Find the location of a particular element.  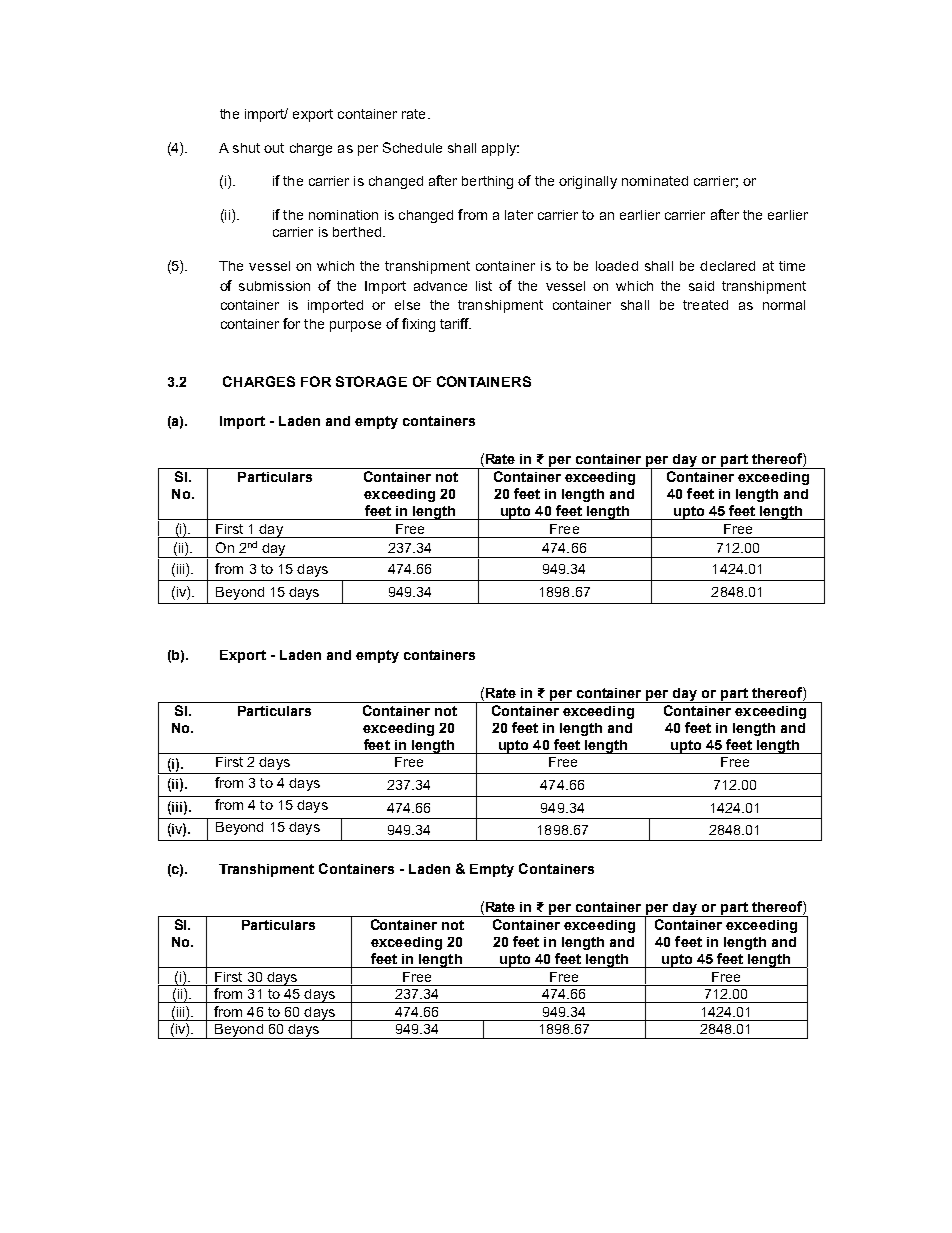

STORAGE is located at coordinates (371, 381).
